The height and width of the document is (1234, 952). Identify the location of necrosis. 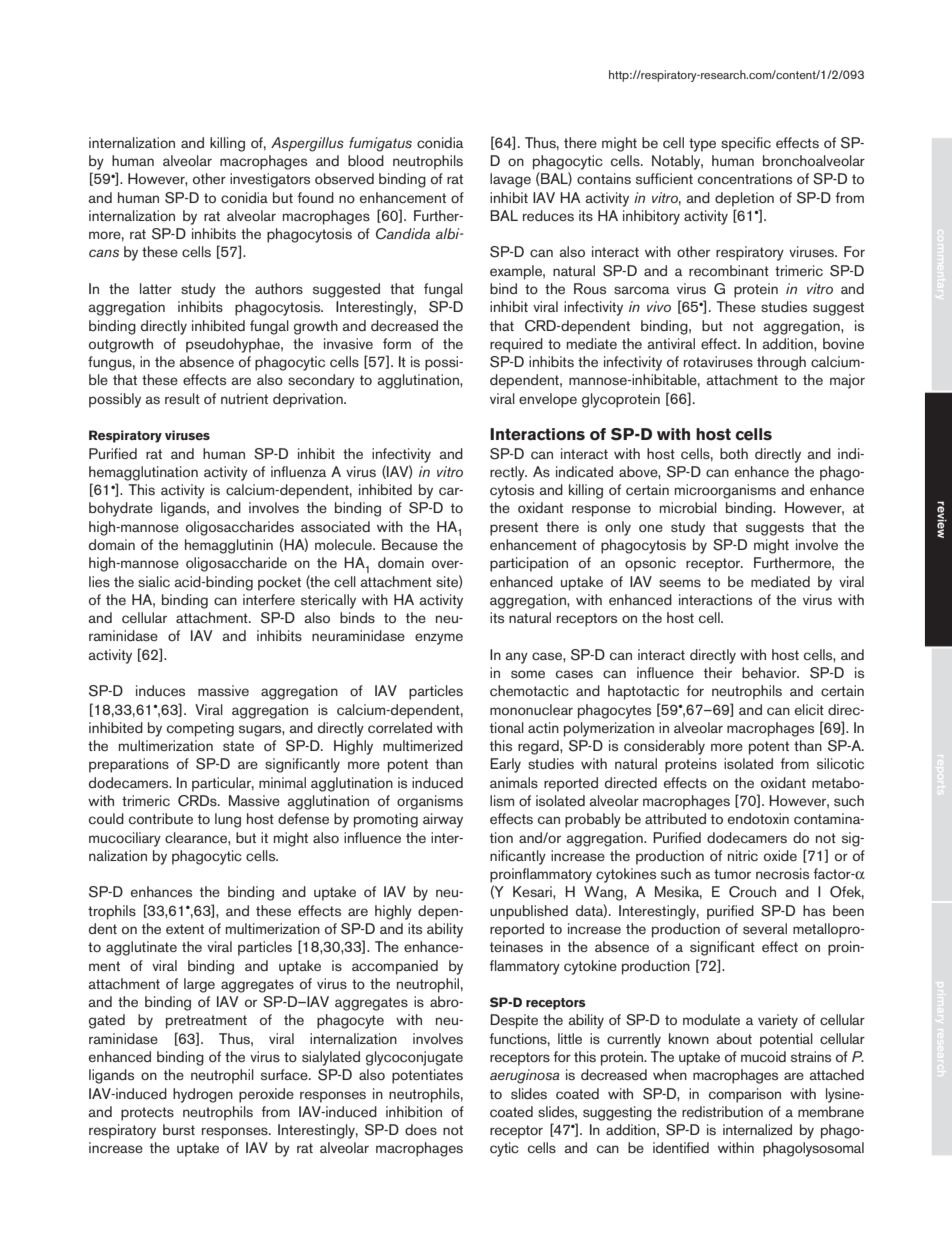
(782, 873).
